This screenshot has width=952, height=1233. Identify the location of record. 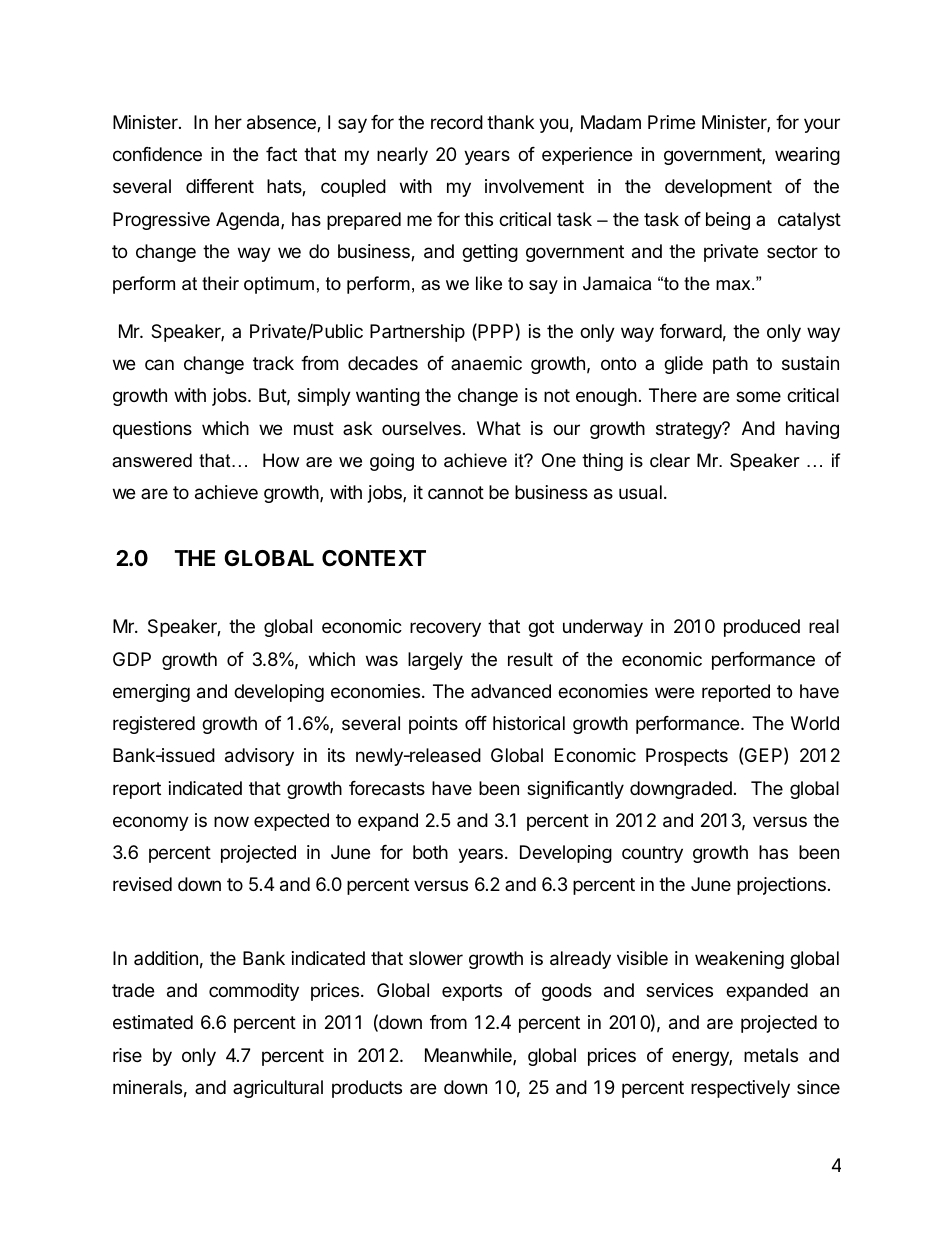
(457, 122).
